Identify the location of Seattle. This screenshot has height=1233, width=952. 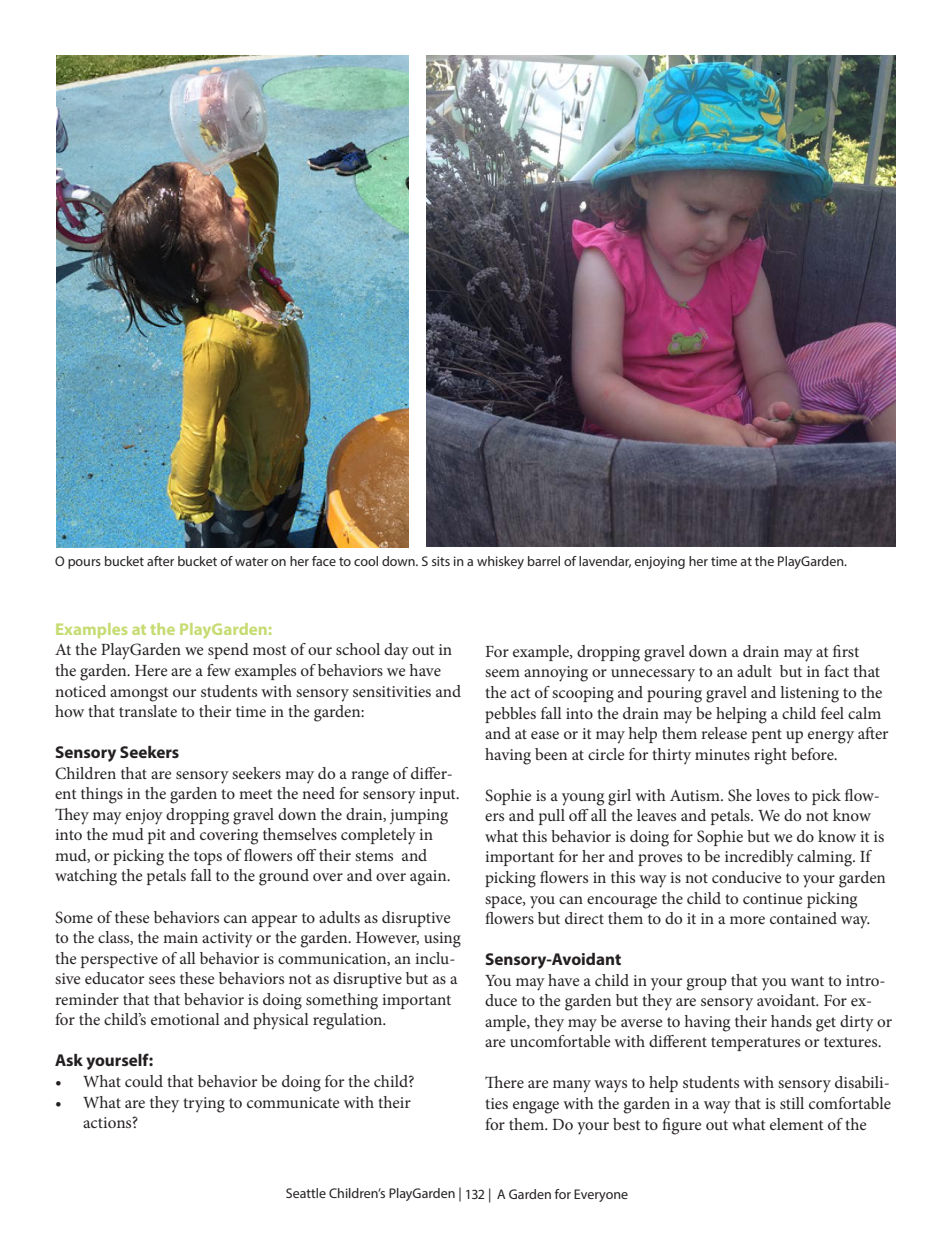
(306, 1193).
